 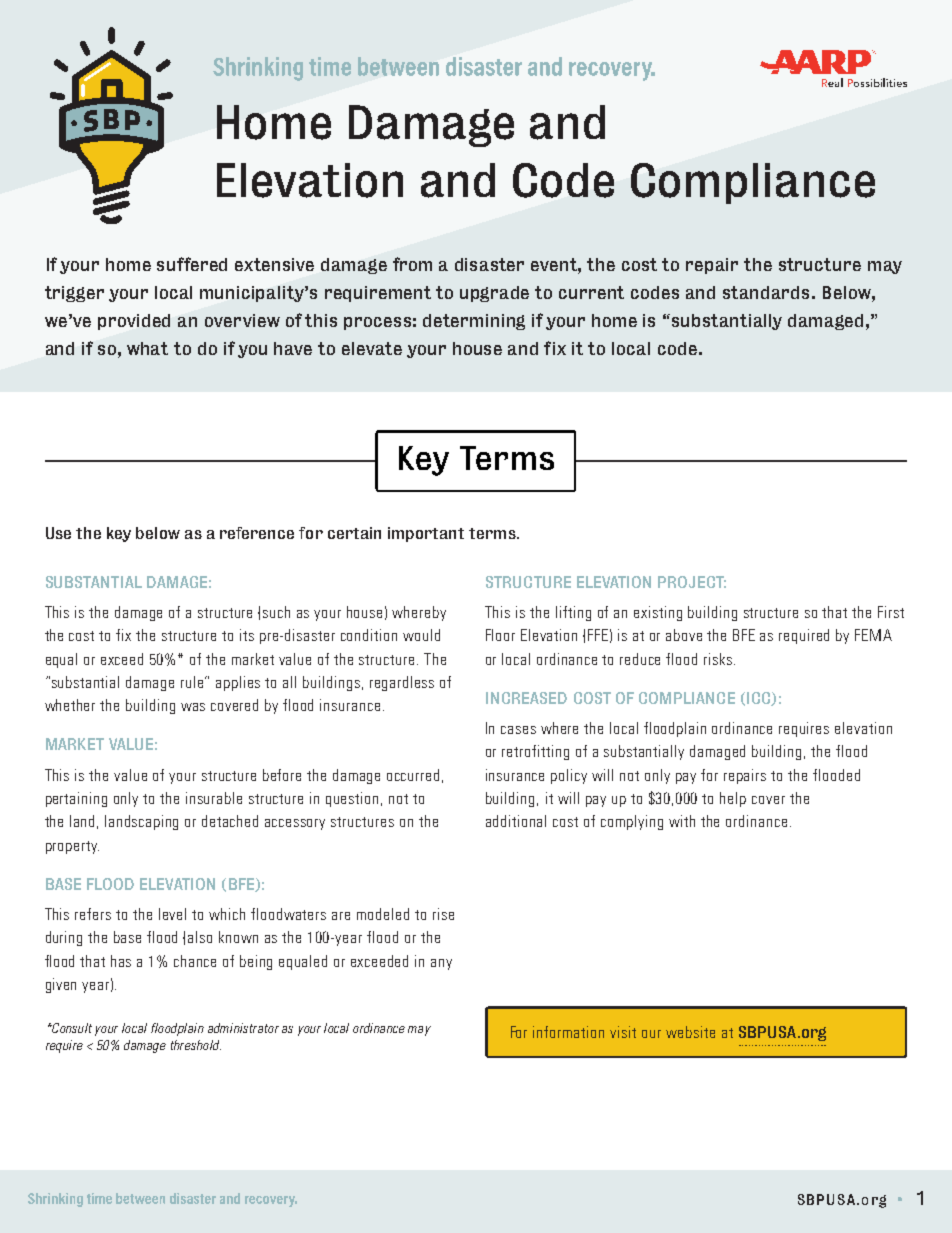 What do you see at coordinates (494, 294) in the document?
I see `upgrade` at bounding box center [494, 294].
